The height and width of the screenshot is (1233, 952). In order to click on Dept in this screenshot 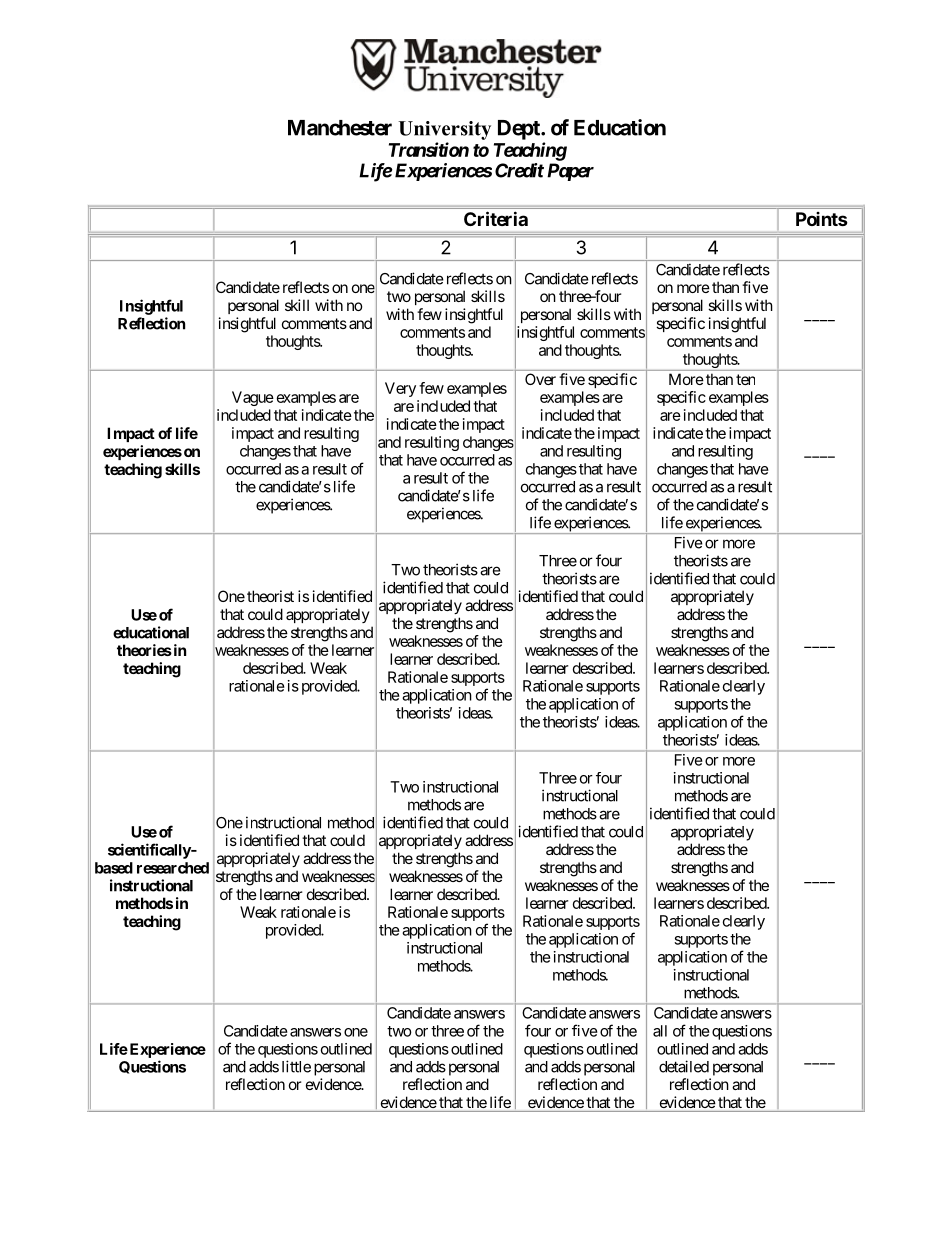, I will do `click(520, 130)`.
